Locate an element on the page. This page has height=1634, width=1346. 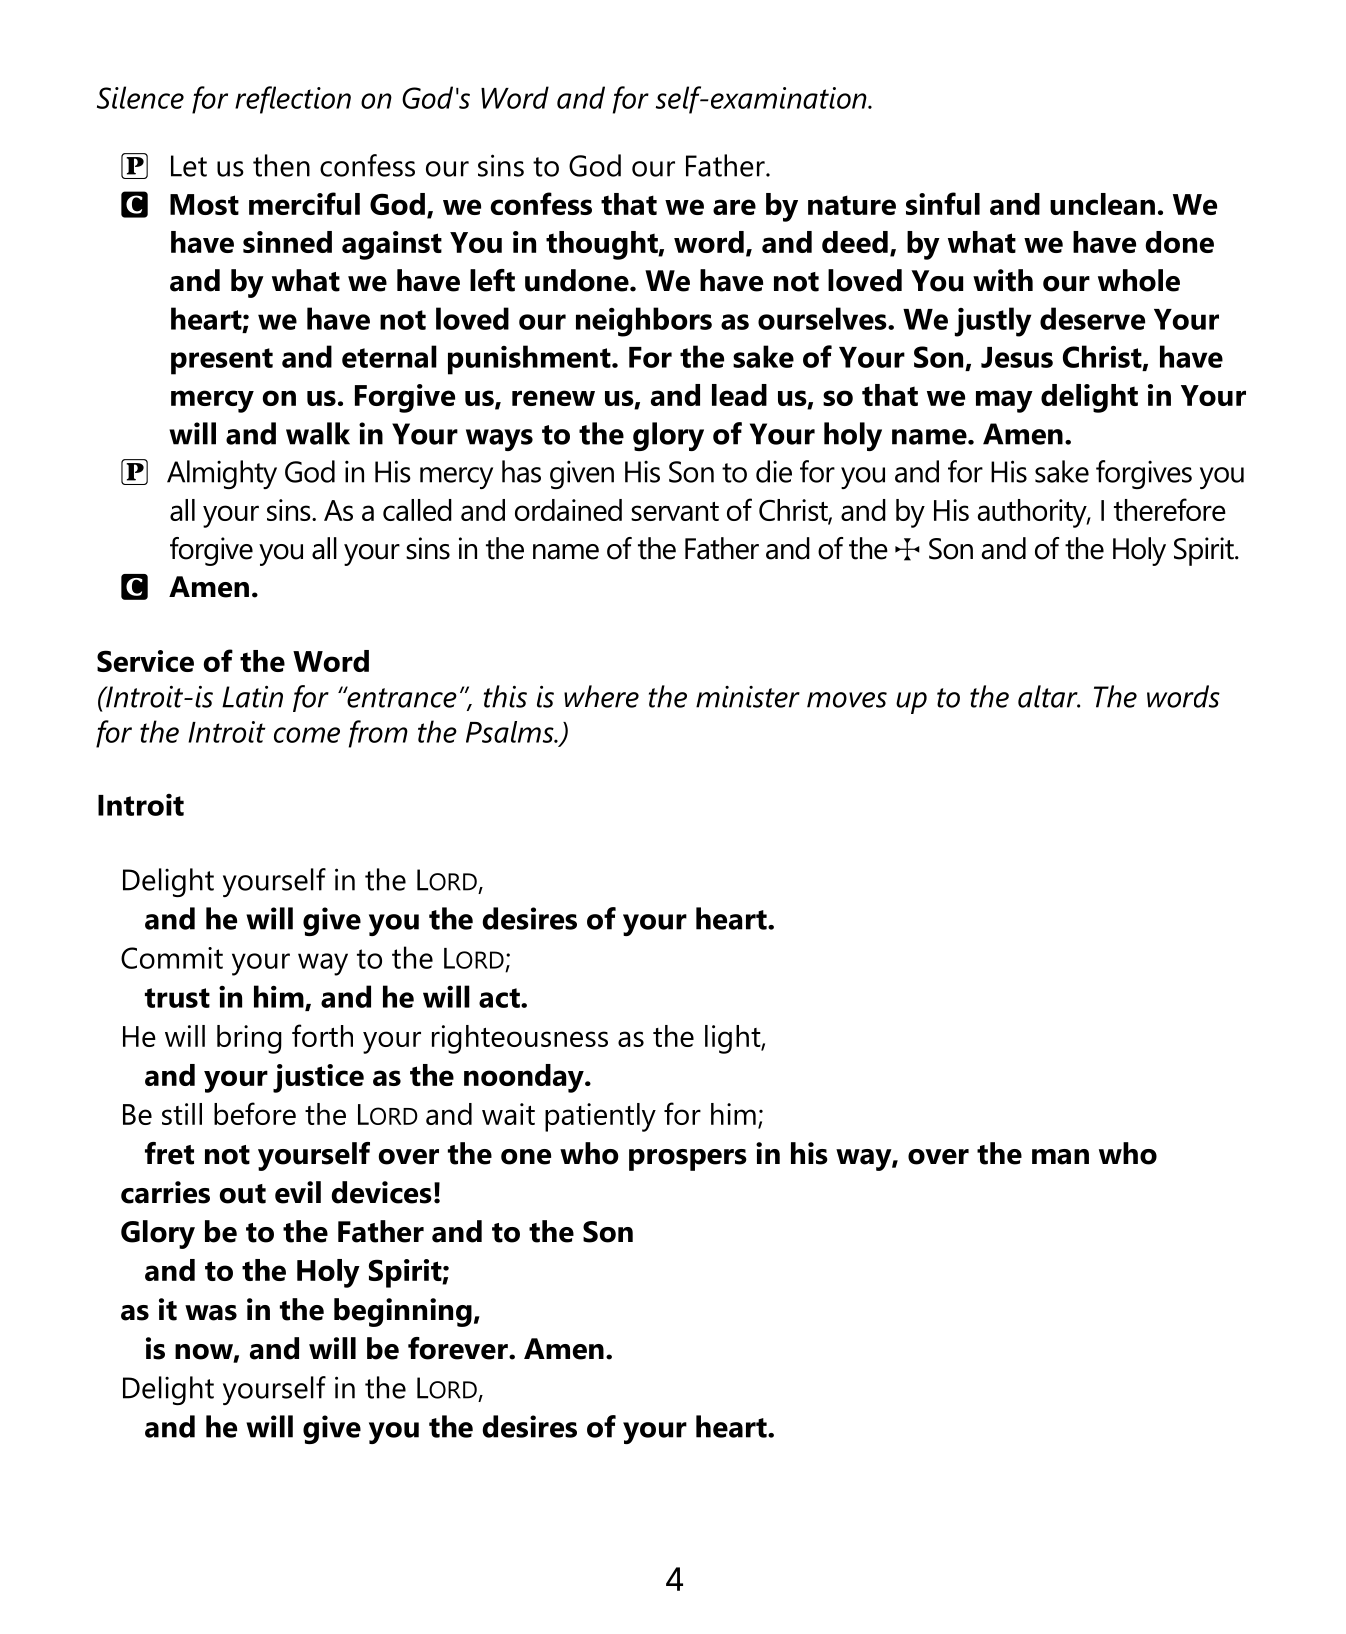
was is located at coordinates (211, 1313).
